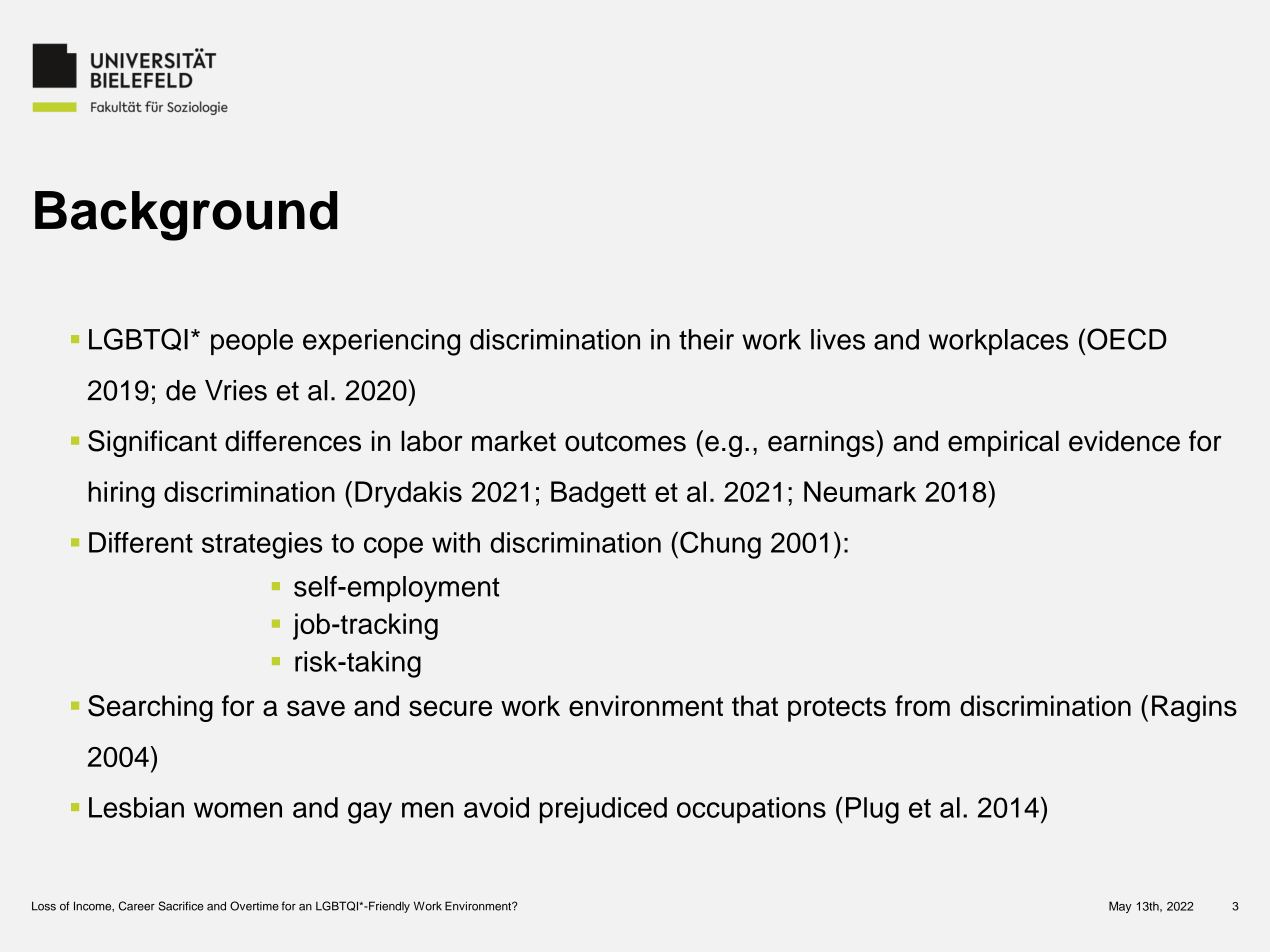  Describe the element at coordinates (625, 442) in the screenshot. I see `outcomes` at that location.
